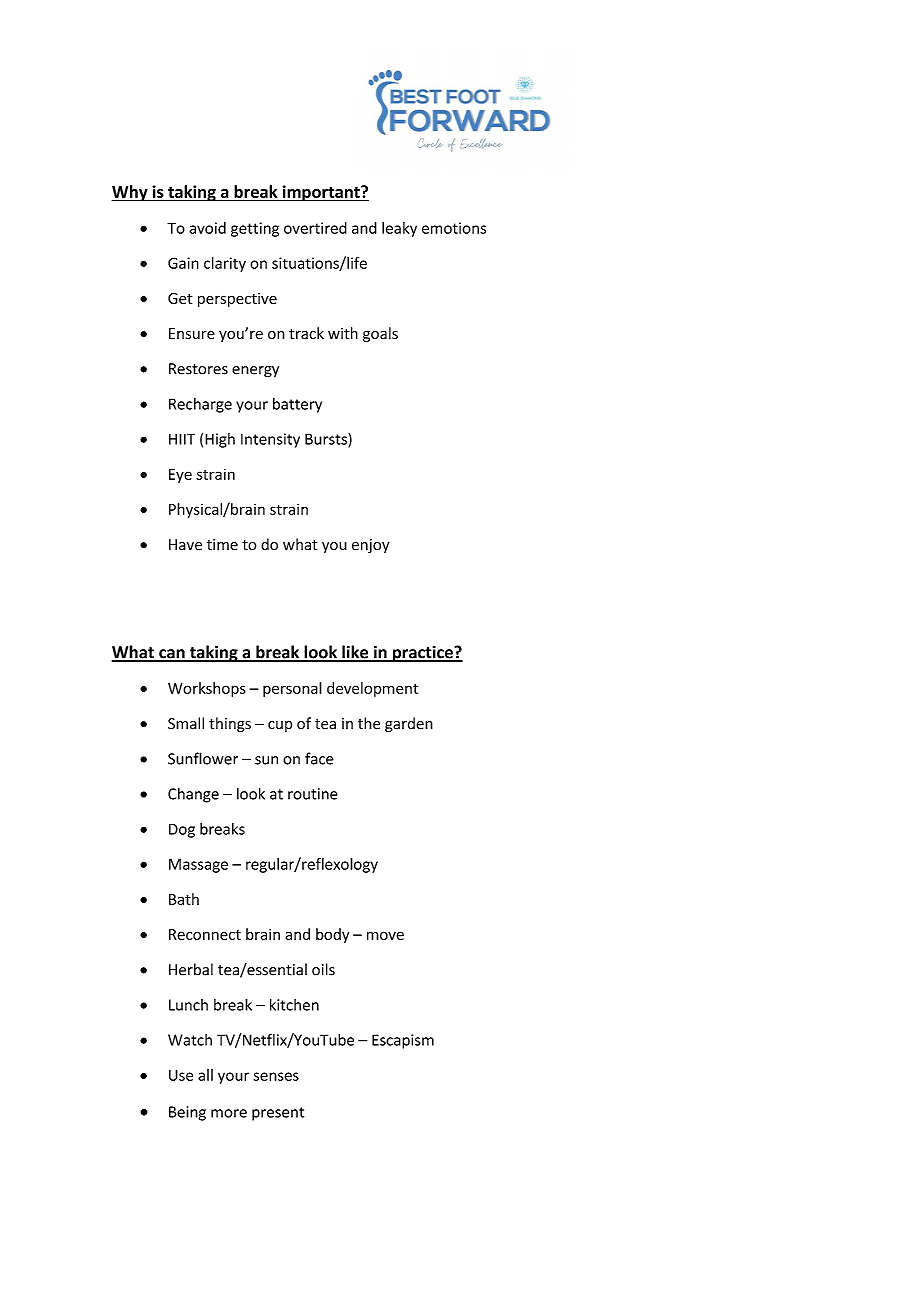 This screenshot has width=924, height=1308. I want to click on leaky, so click(399, 229).
